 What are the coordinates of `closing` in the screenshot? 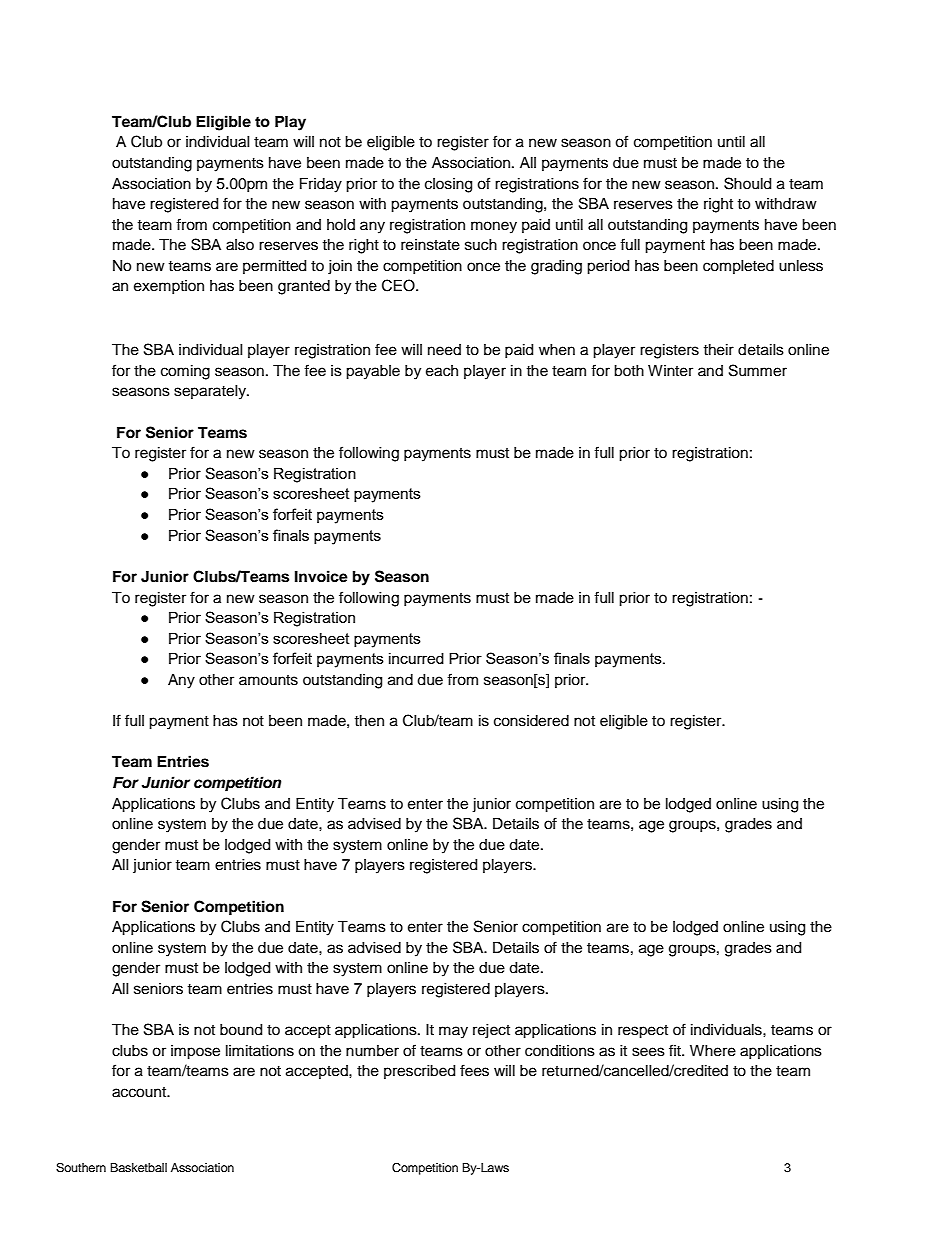 It's located at (448, 185).
